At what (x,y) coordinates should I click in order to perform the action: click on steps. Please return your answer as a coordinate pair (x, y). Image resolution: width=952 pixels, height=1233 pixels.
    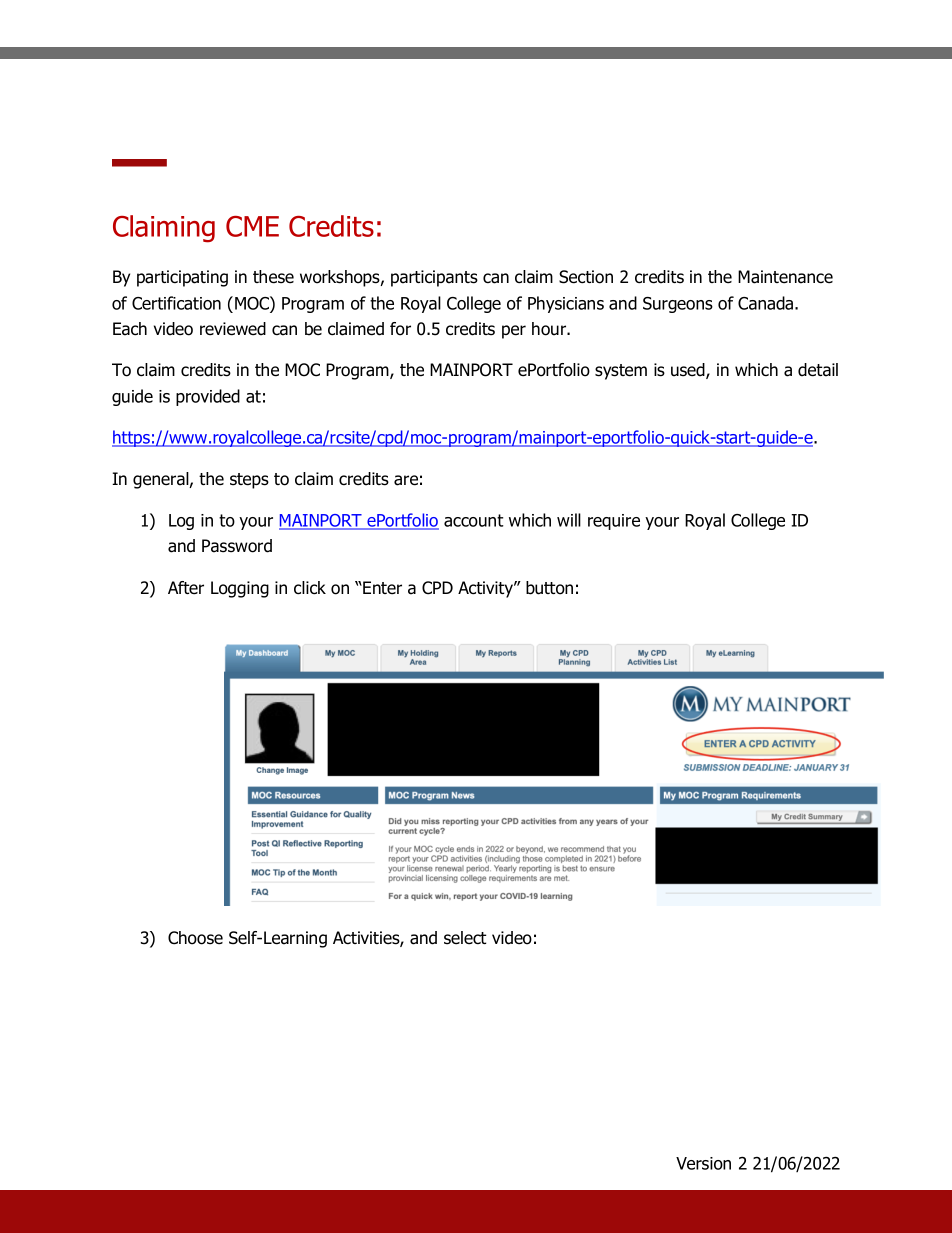
    Looking at the image, I should click on (249, 481).
